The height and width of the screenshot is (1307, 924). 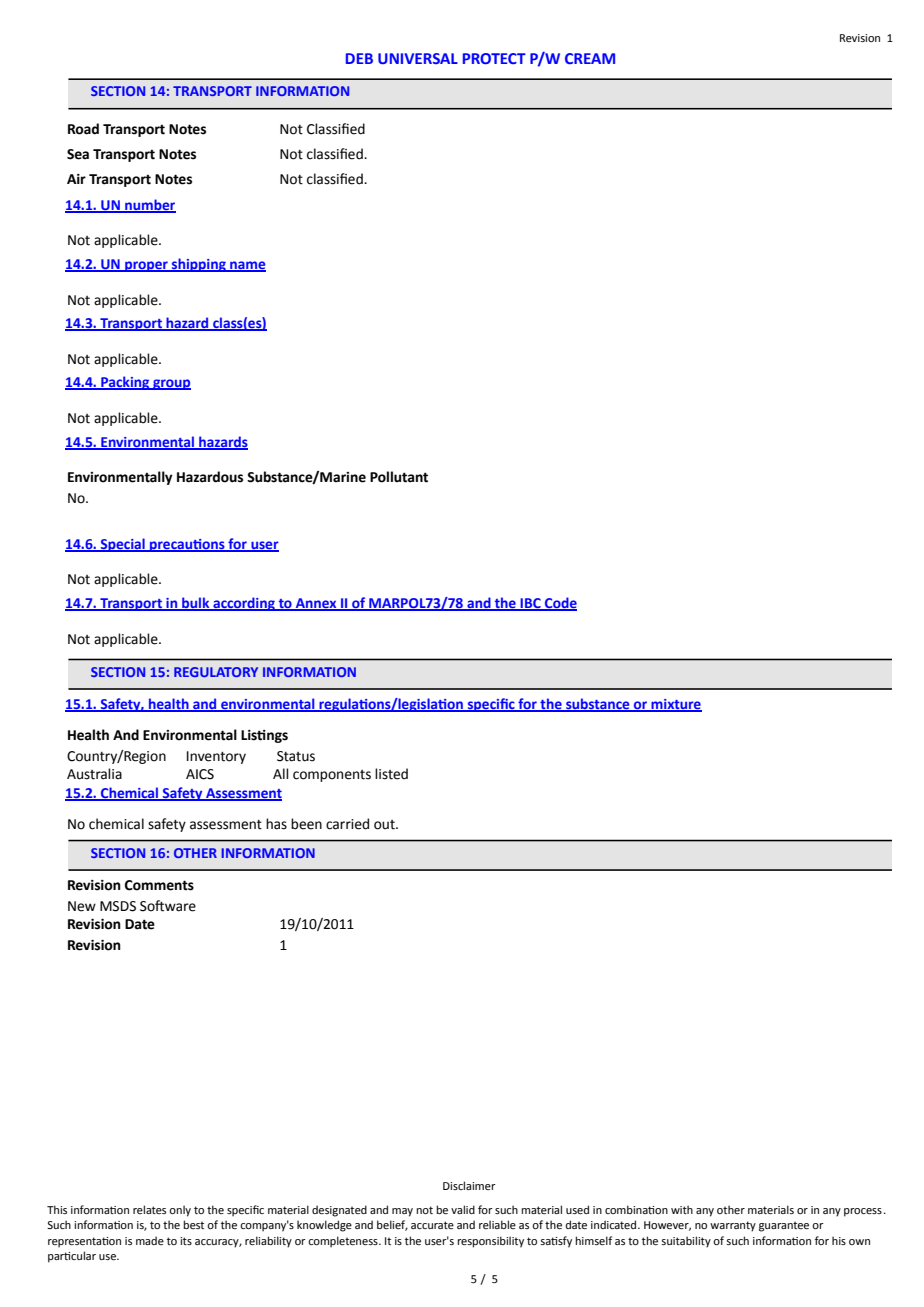 I want to click on relates, so click(x=149, y=1209).
